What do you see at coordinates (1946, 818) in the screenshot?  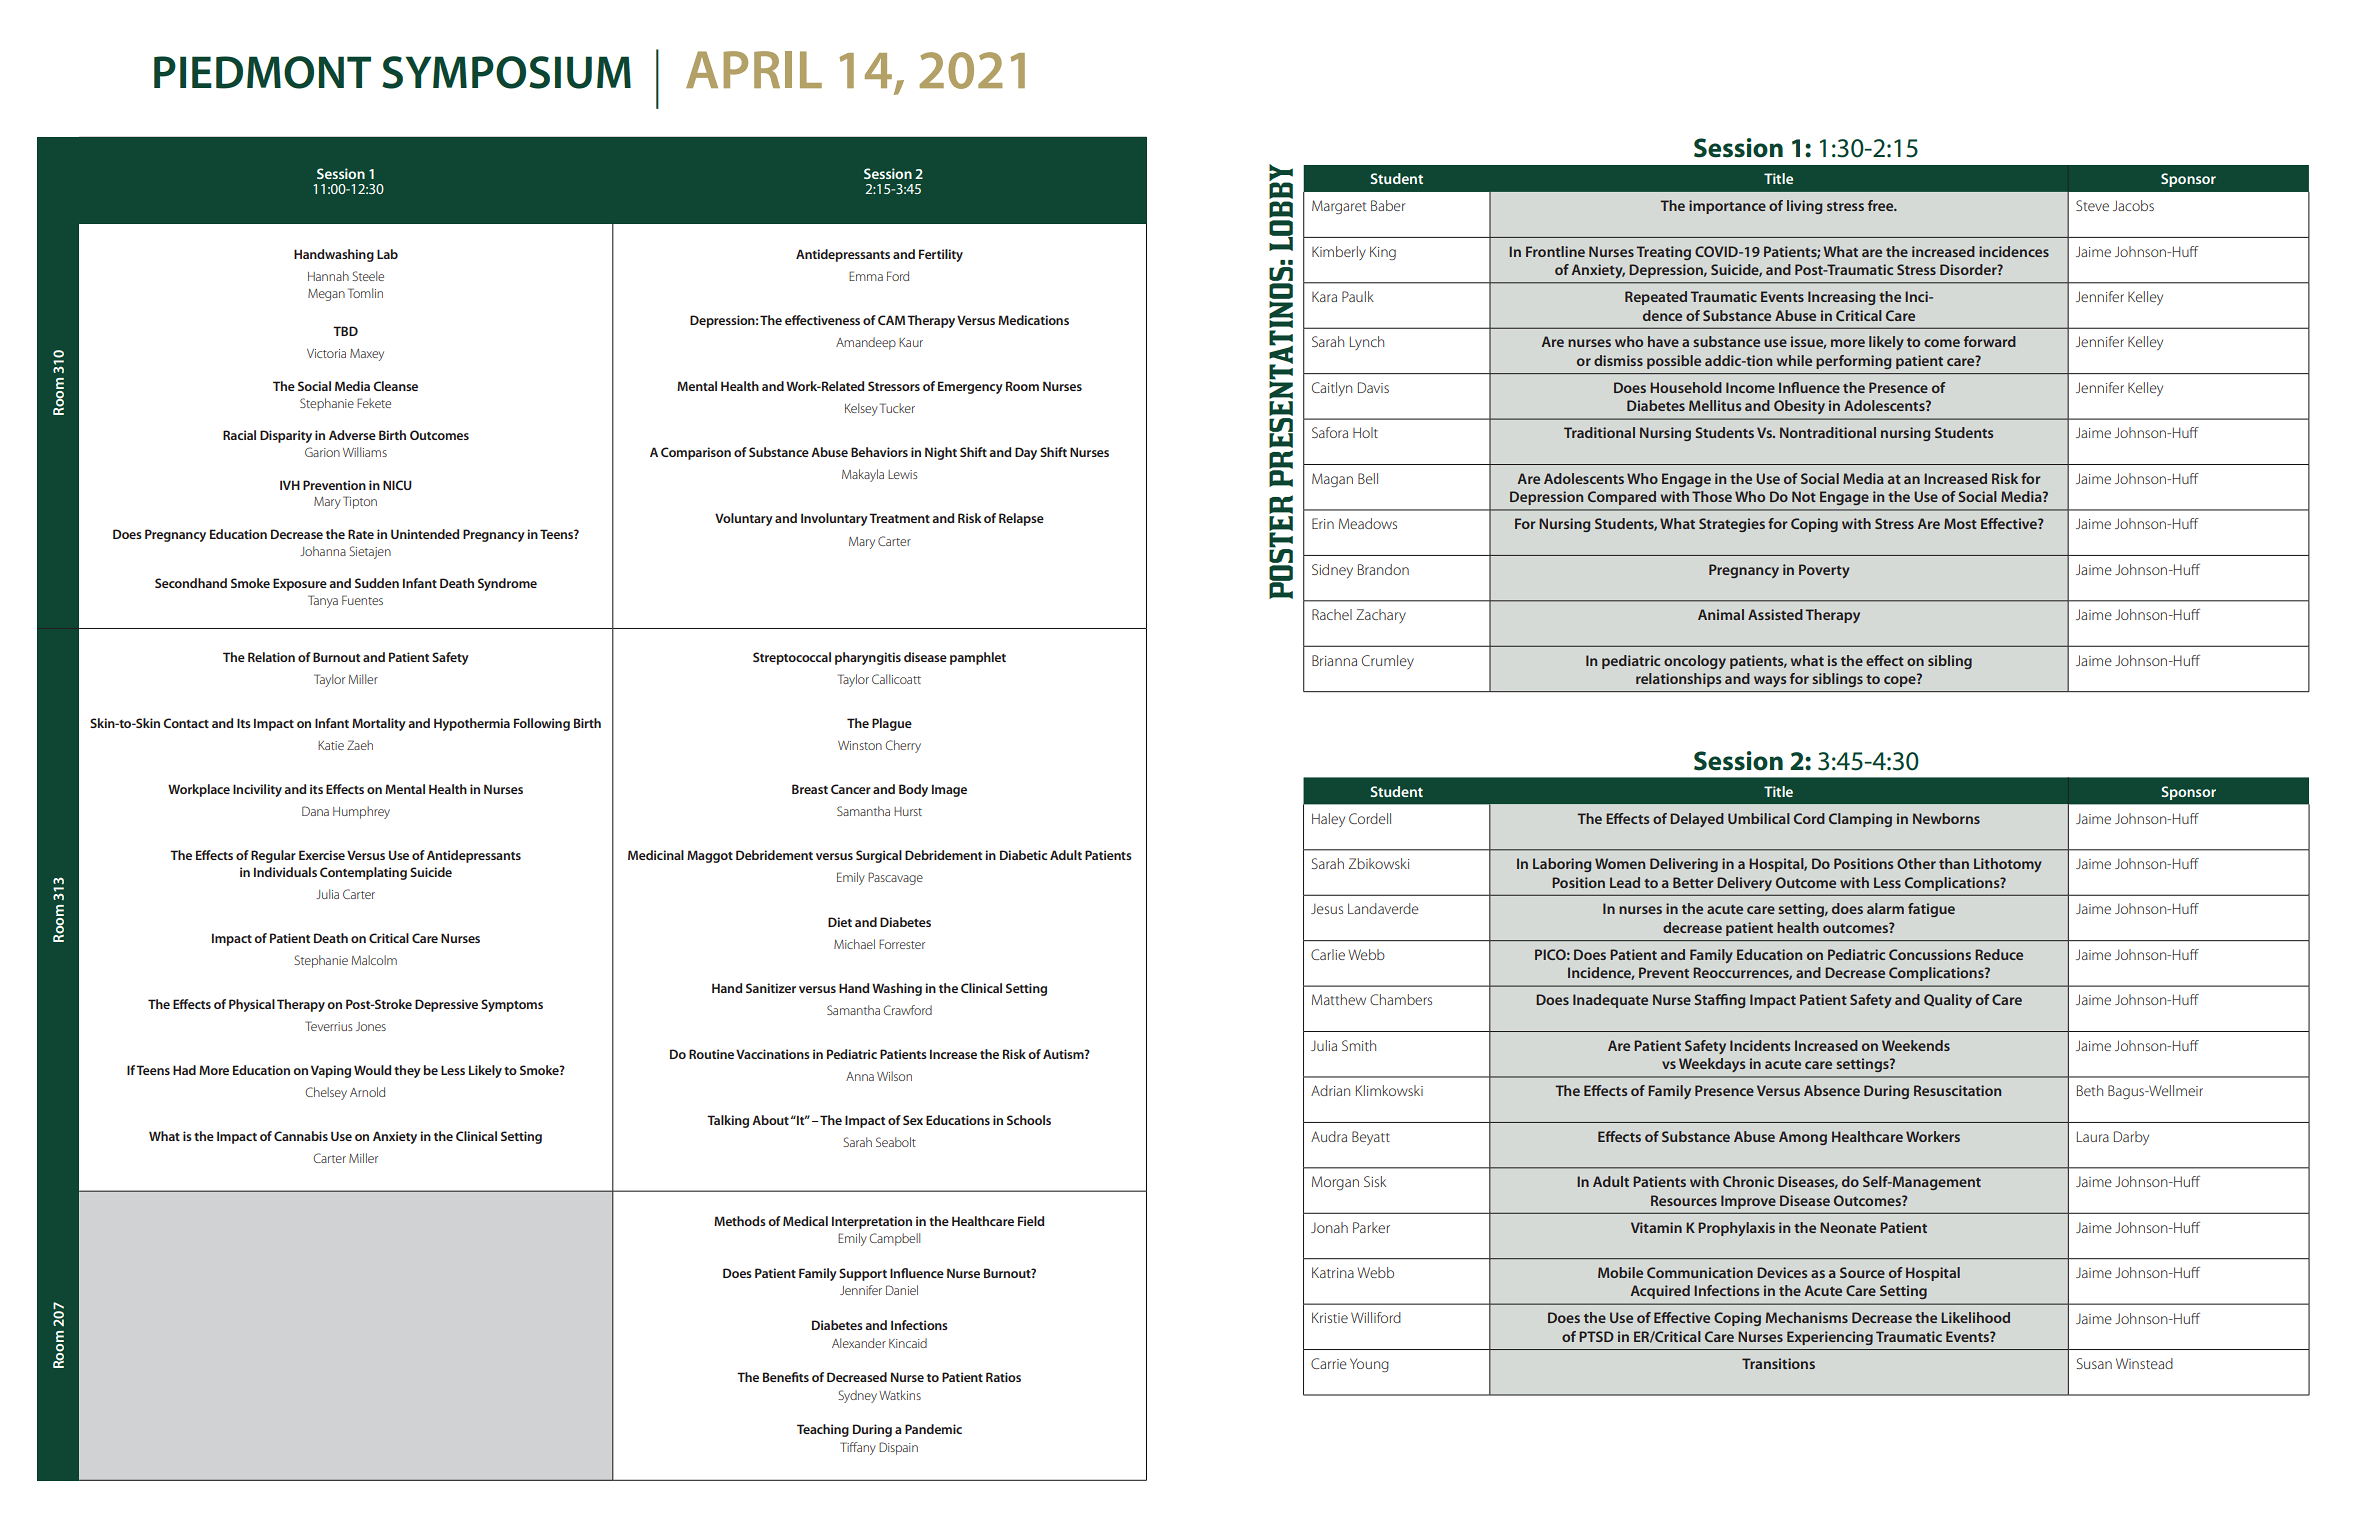 I see `Newborns` at bounding box center [1946, 818].
